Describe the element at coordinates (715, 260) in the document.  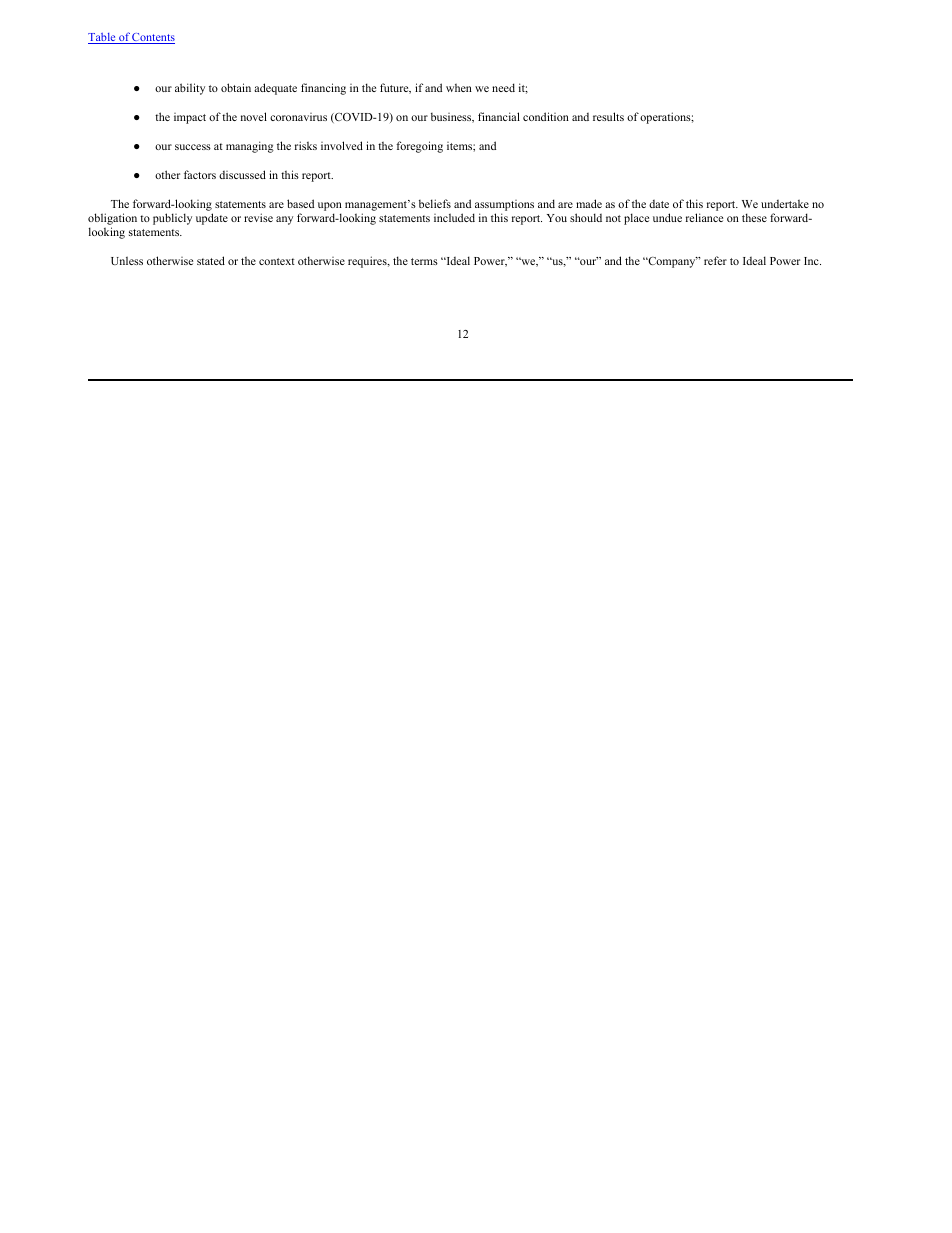
I see `refer` at that location.
